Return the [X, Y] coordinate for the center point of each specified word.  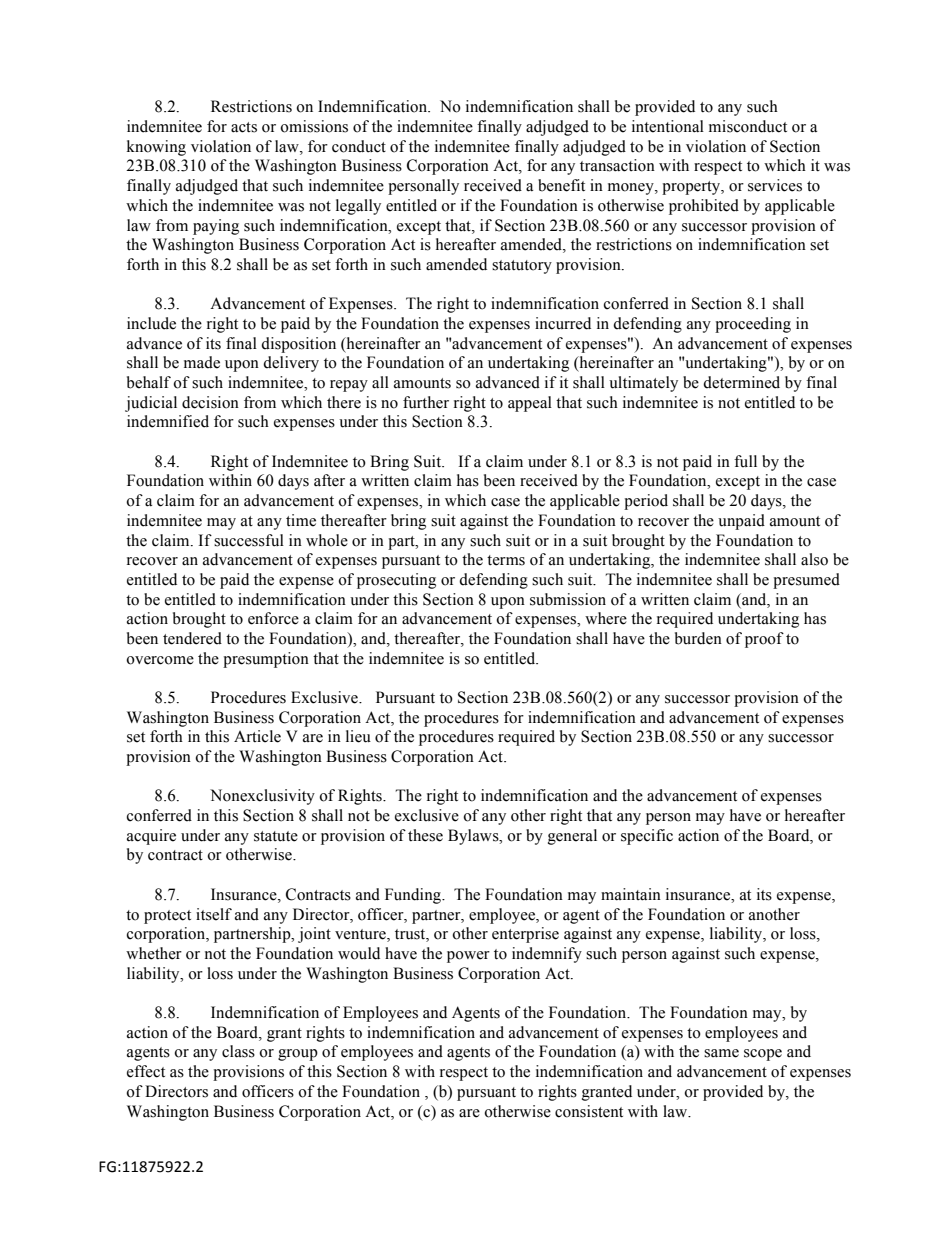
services [775, 185]
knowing [156, 148]
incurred [563, 323]
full [745, 461]
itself [214, 914]
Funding [414, 896]
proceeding [753, 325]
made [202, 362]
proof [764, 640]
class [238, 1051]
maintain [631, 894]
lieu [358, 736]
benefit [561, 185]
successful [249, 540]
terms [506, 560]
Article [257, 736]
